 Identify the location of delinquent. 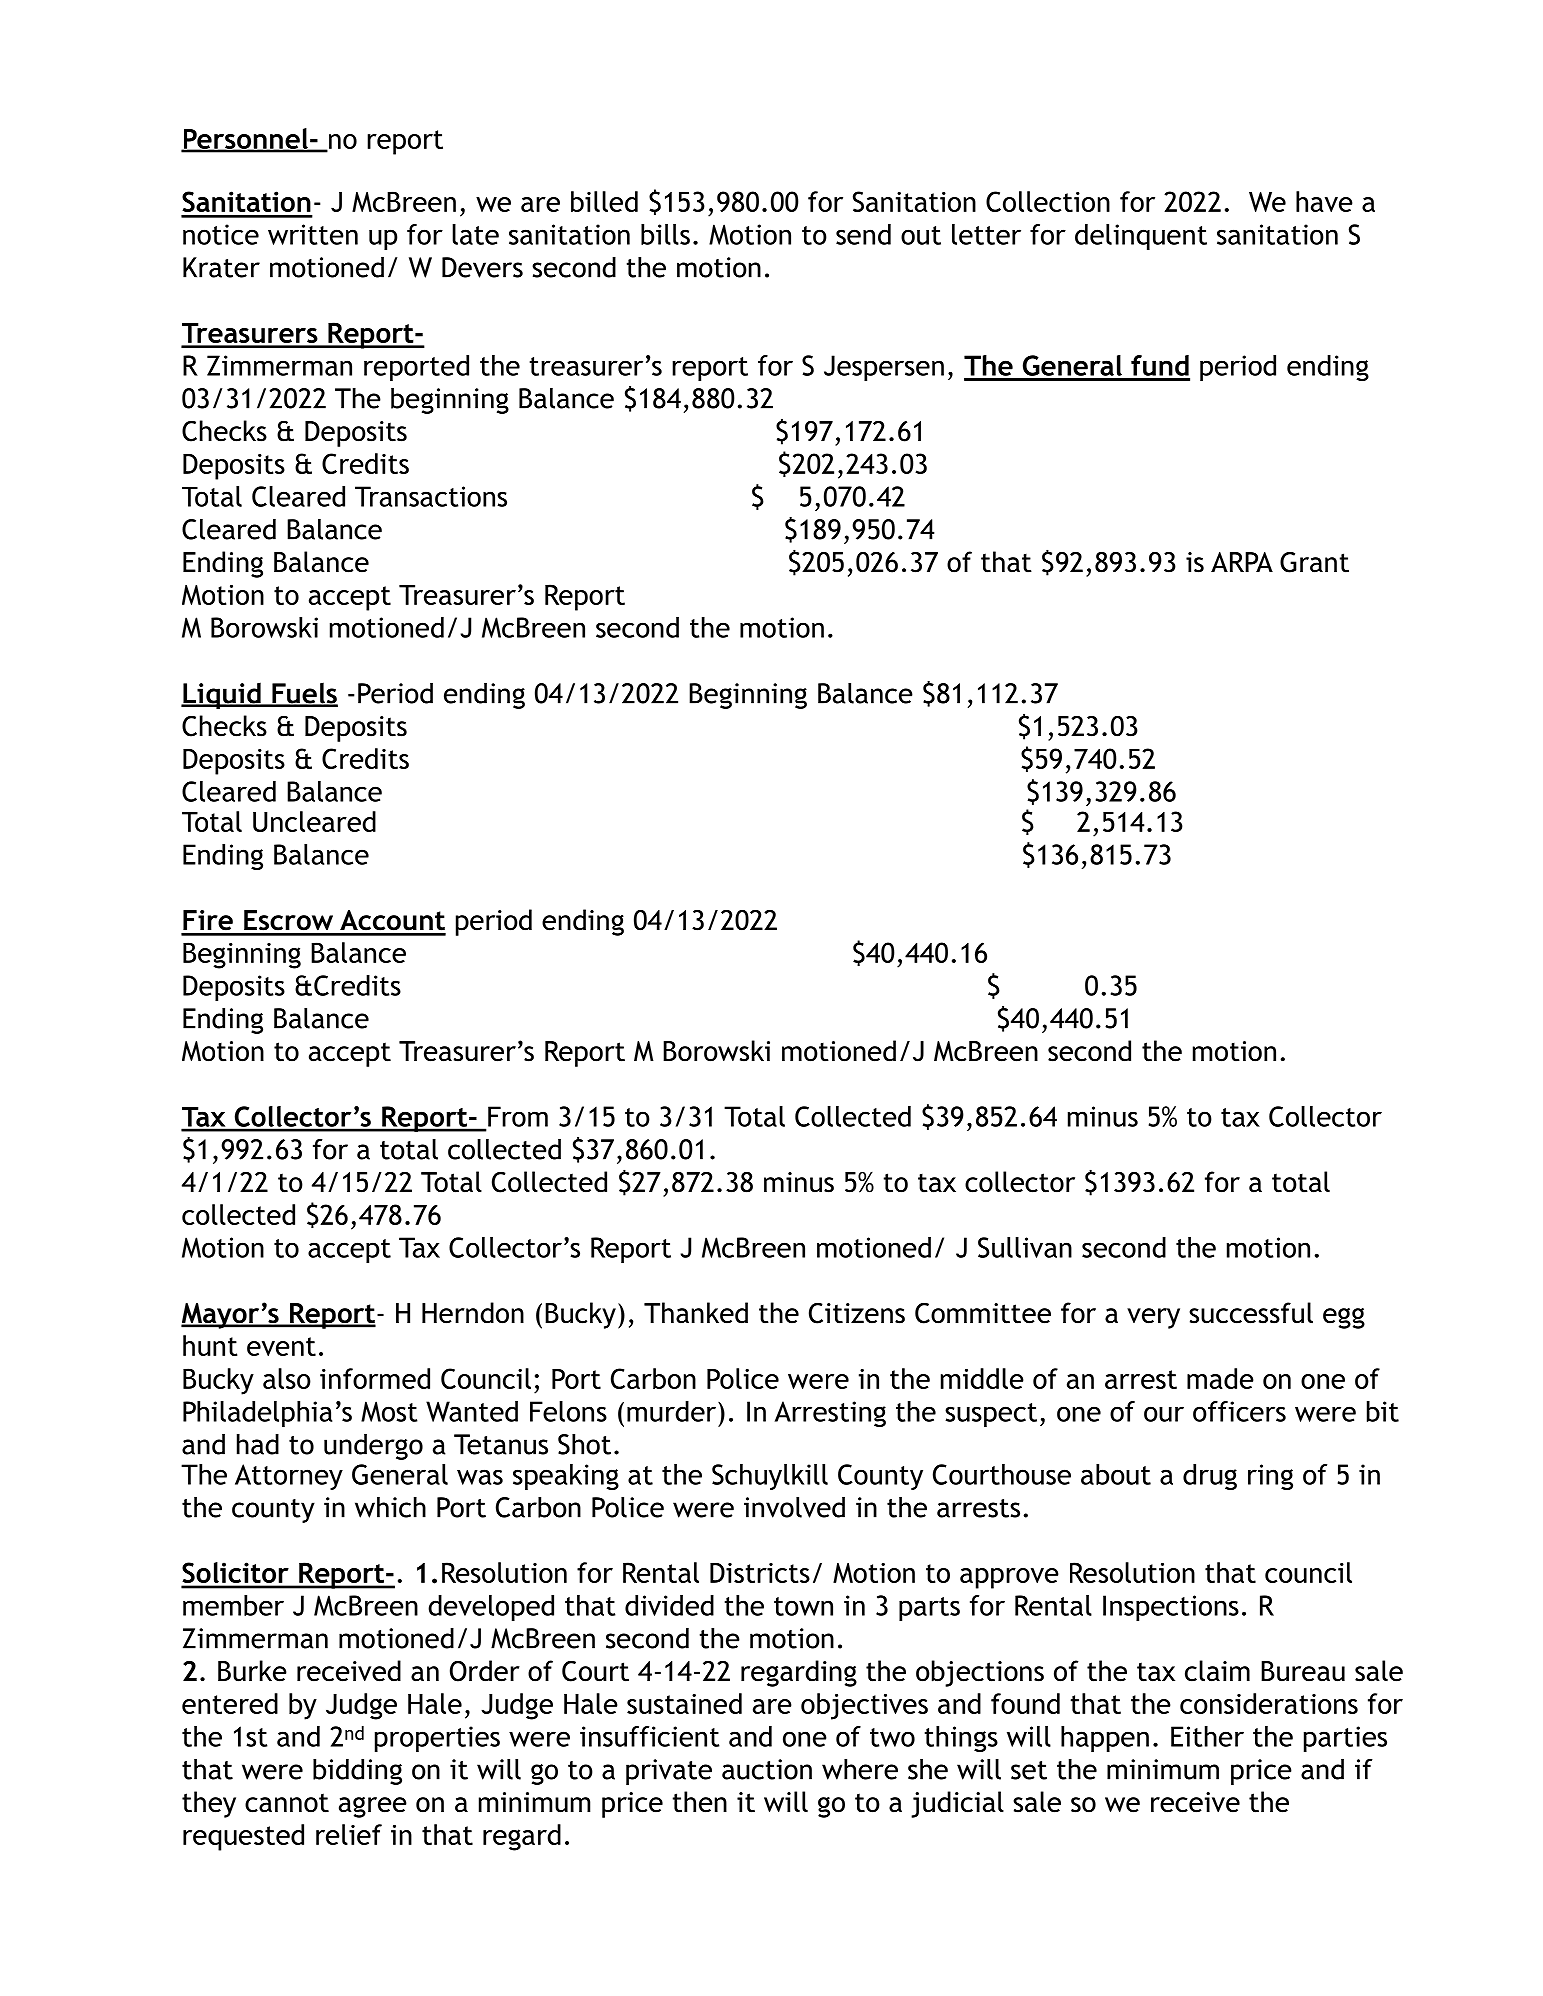
(1141, 237).
